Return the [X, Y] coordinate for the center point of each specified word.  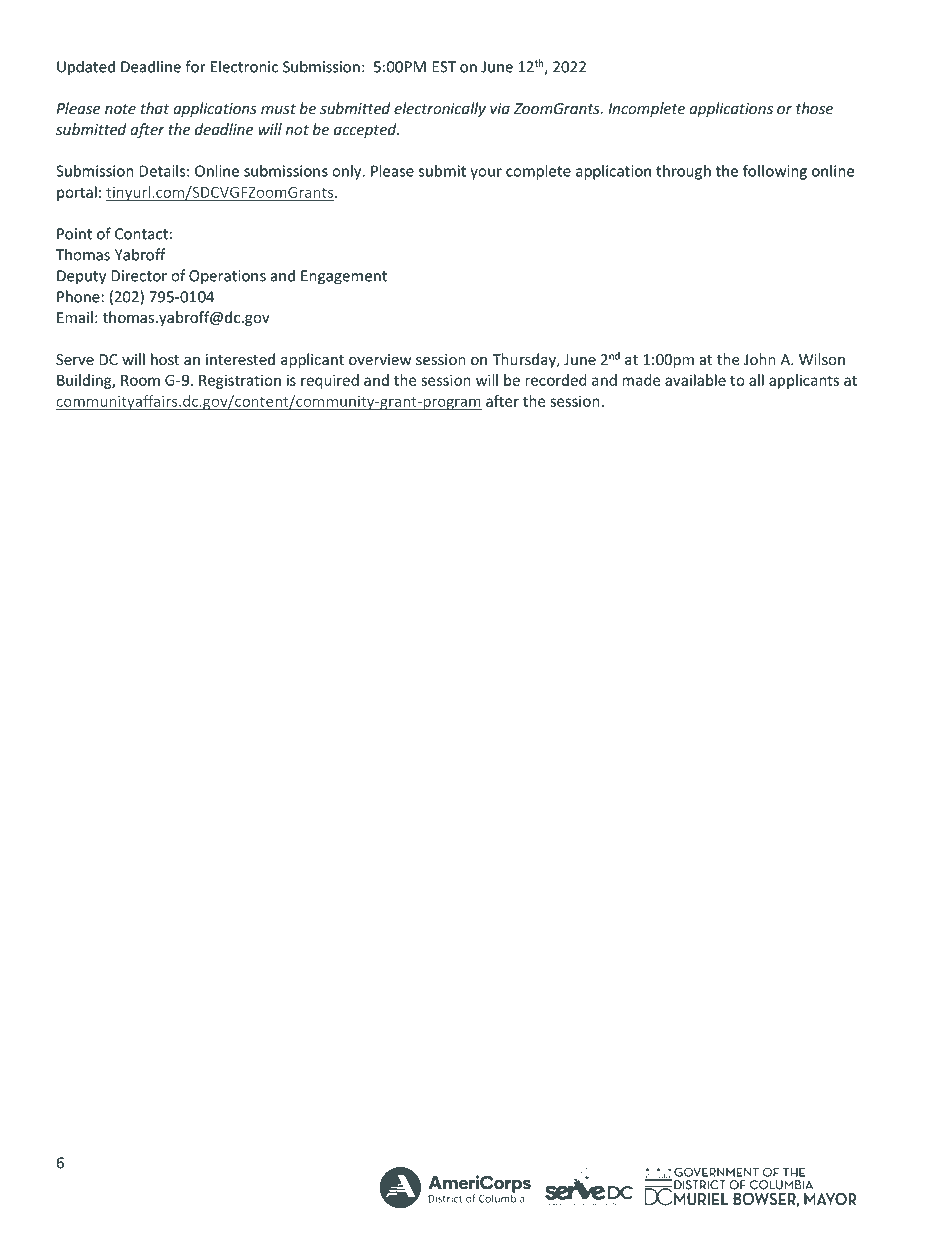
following [775, 172]
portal [77, 193]
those [814, 108]
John [760, 359]
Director [139, 276]
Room [140, 380]
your [486, 174]
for [195, 66]
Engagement [344, 277]
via [500, 108]
